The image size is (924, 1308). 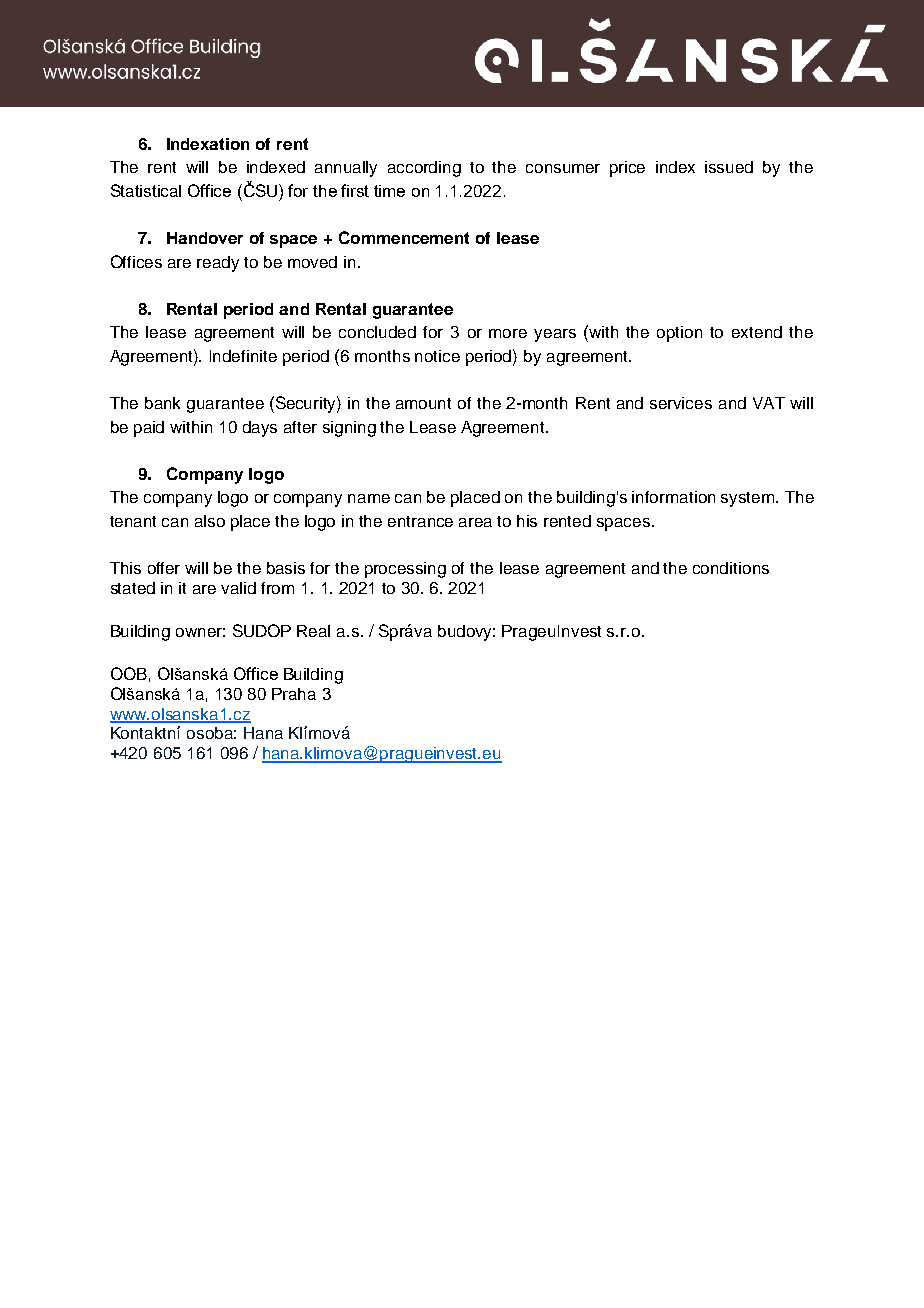 What do you see at coordinates (405, 570) in the screenshot?
I see `processing` at bounding box center [405, 570].
